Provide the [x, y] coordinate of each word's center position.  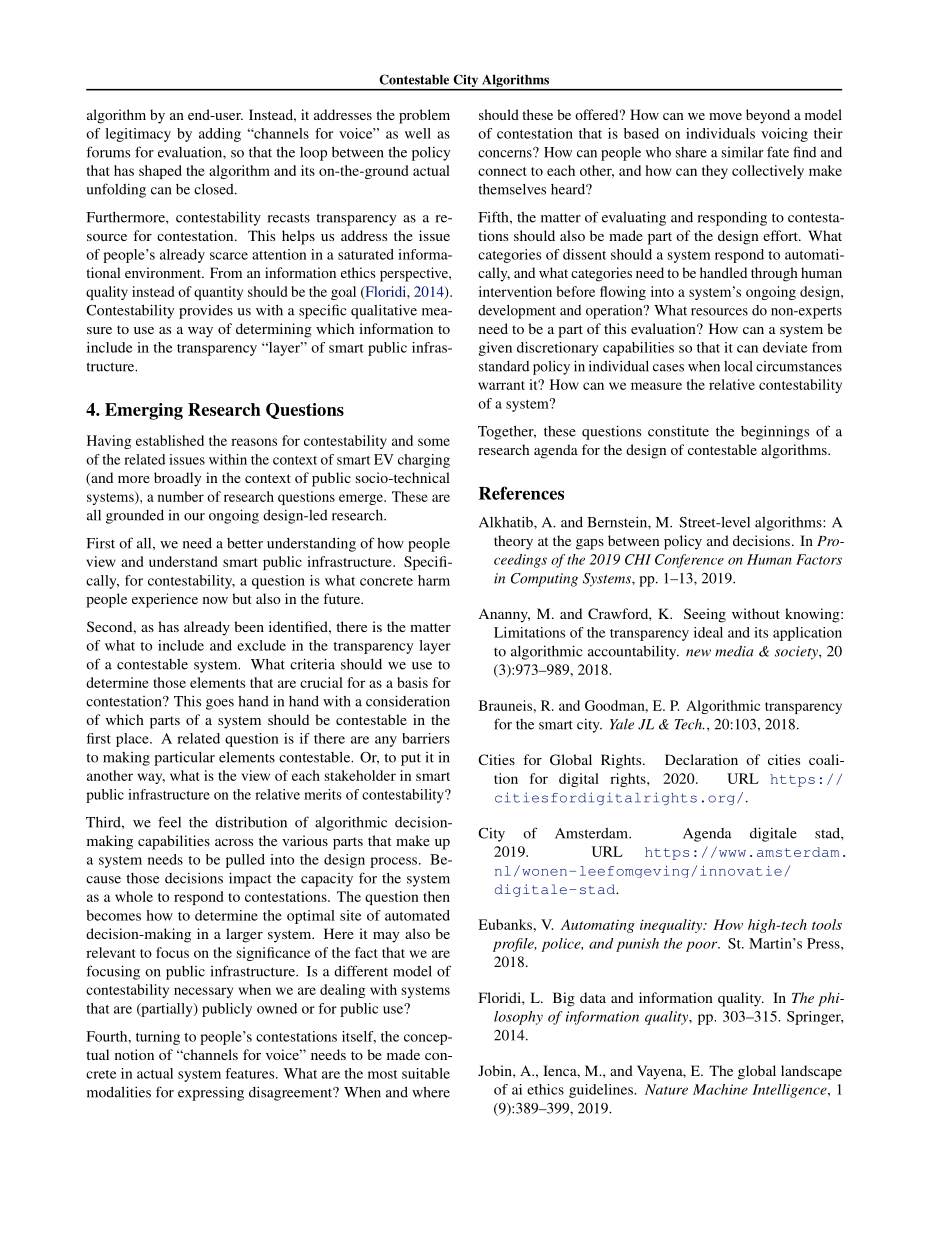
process [395, 862]
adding [220, 135]
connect [502, 171]
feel [169, 822]
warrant [501, 385]
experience [165, 600]
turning [158, 1038]
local [738, 366]
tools [827, 924]
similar [742, 152]
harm [434, 580]
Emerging [144, 411]
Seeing [705, 615]
